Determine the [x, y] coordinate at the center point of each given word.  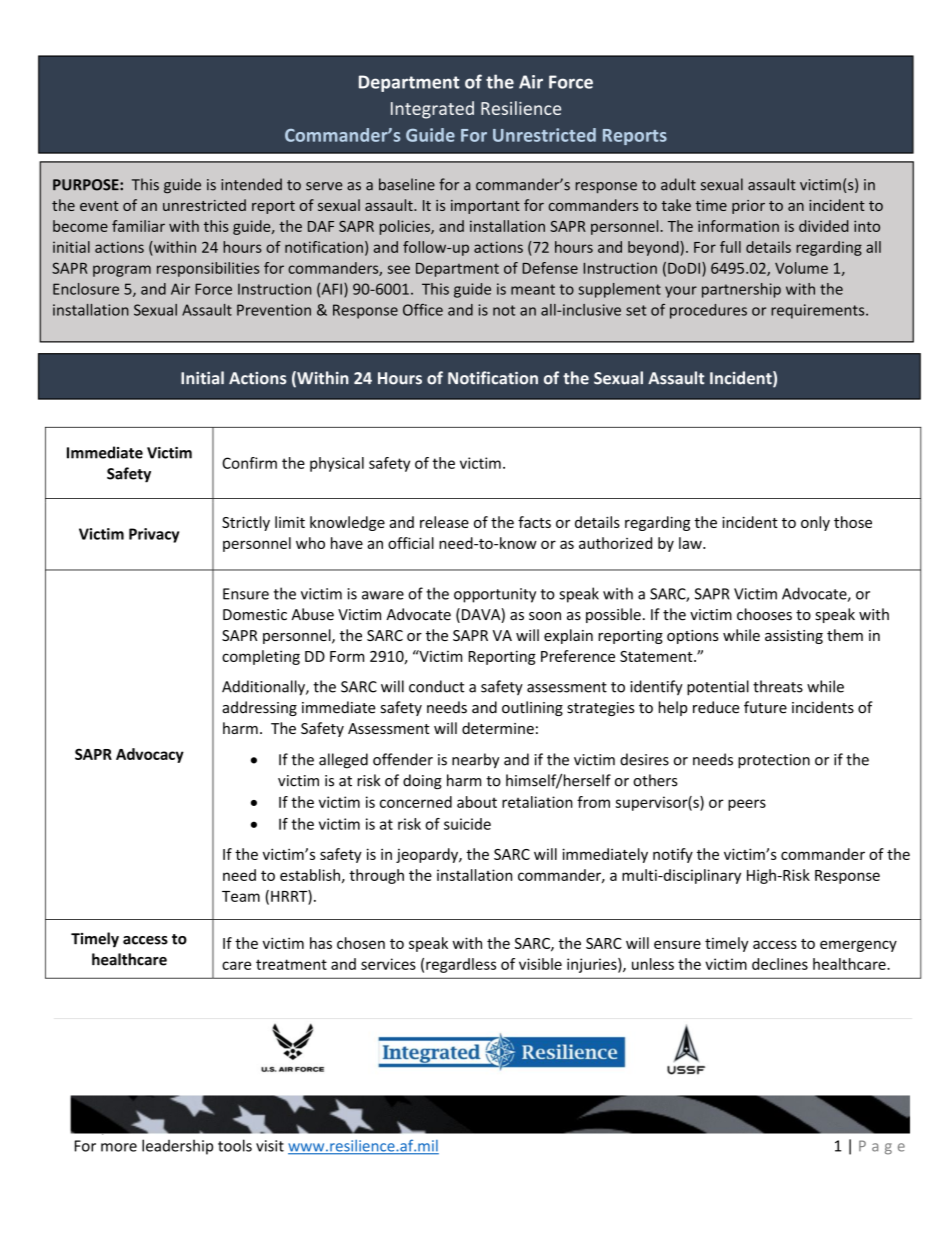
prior [748, 207]
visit [270, 1146]
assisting [794, 637]
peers [747, 805]
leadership [177, 1147]
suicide [467, 824]
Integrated [432, 110]
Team [241, 896]
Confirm [249, 463]
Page [882, 1147]
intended [251, 184]
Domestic [255, 615]
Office [423, 310]
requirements [819, 311]
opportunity [495, 595]
